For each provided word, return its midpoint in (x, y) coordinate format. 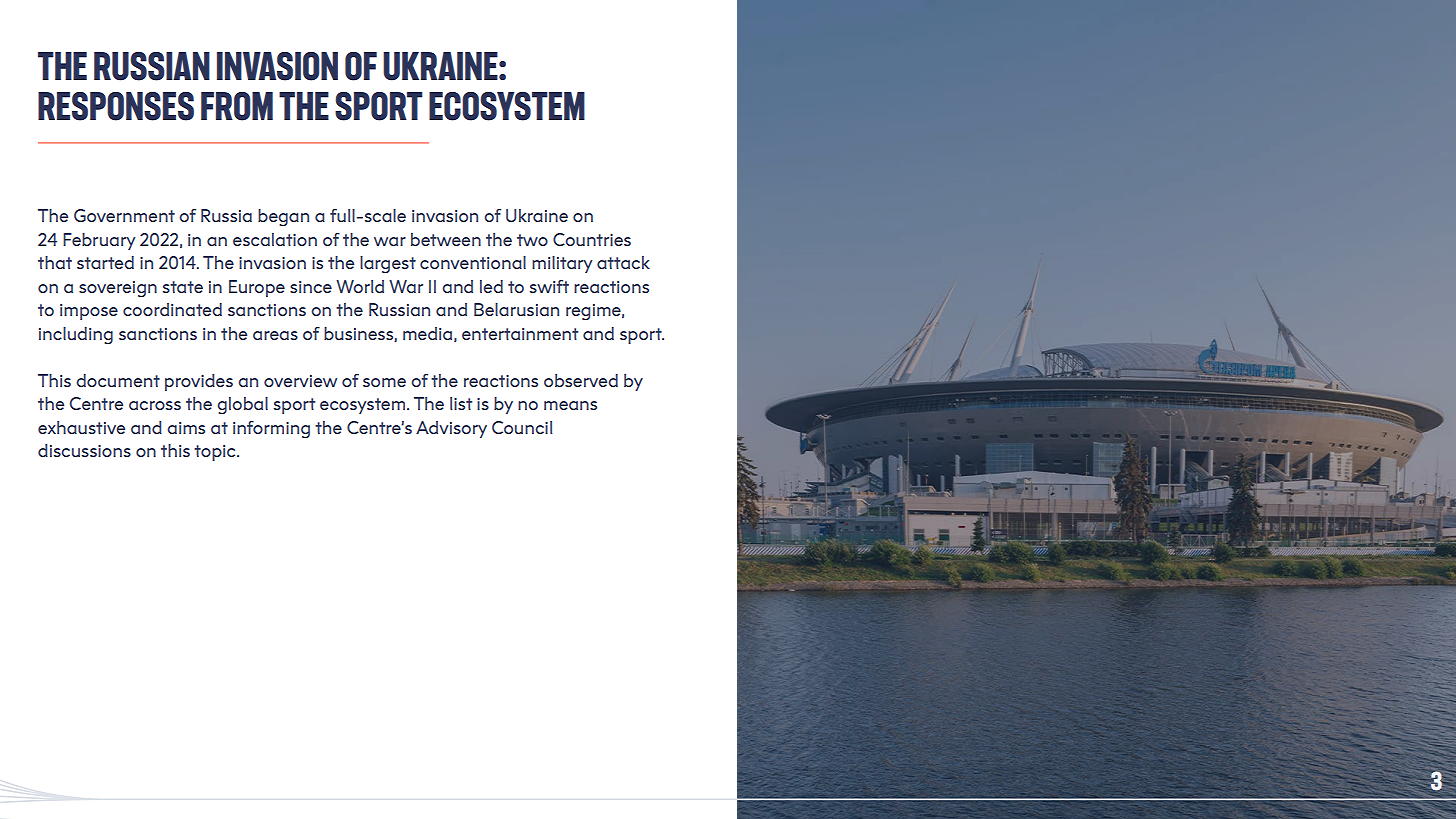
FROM (237, 106)
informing (271, 429)
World (360, 286)
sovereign (118, 289)
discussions (84, 450)
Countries (592, 239)
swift (549, 286)
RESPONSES (116, 106)
